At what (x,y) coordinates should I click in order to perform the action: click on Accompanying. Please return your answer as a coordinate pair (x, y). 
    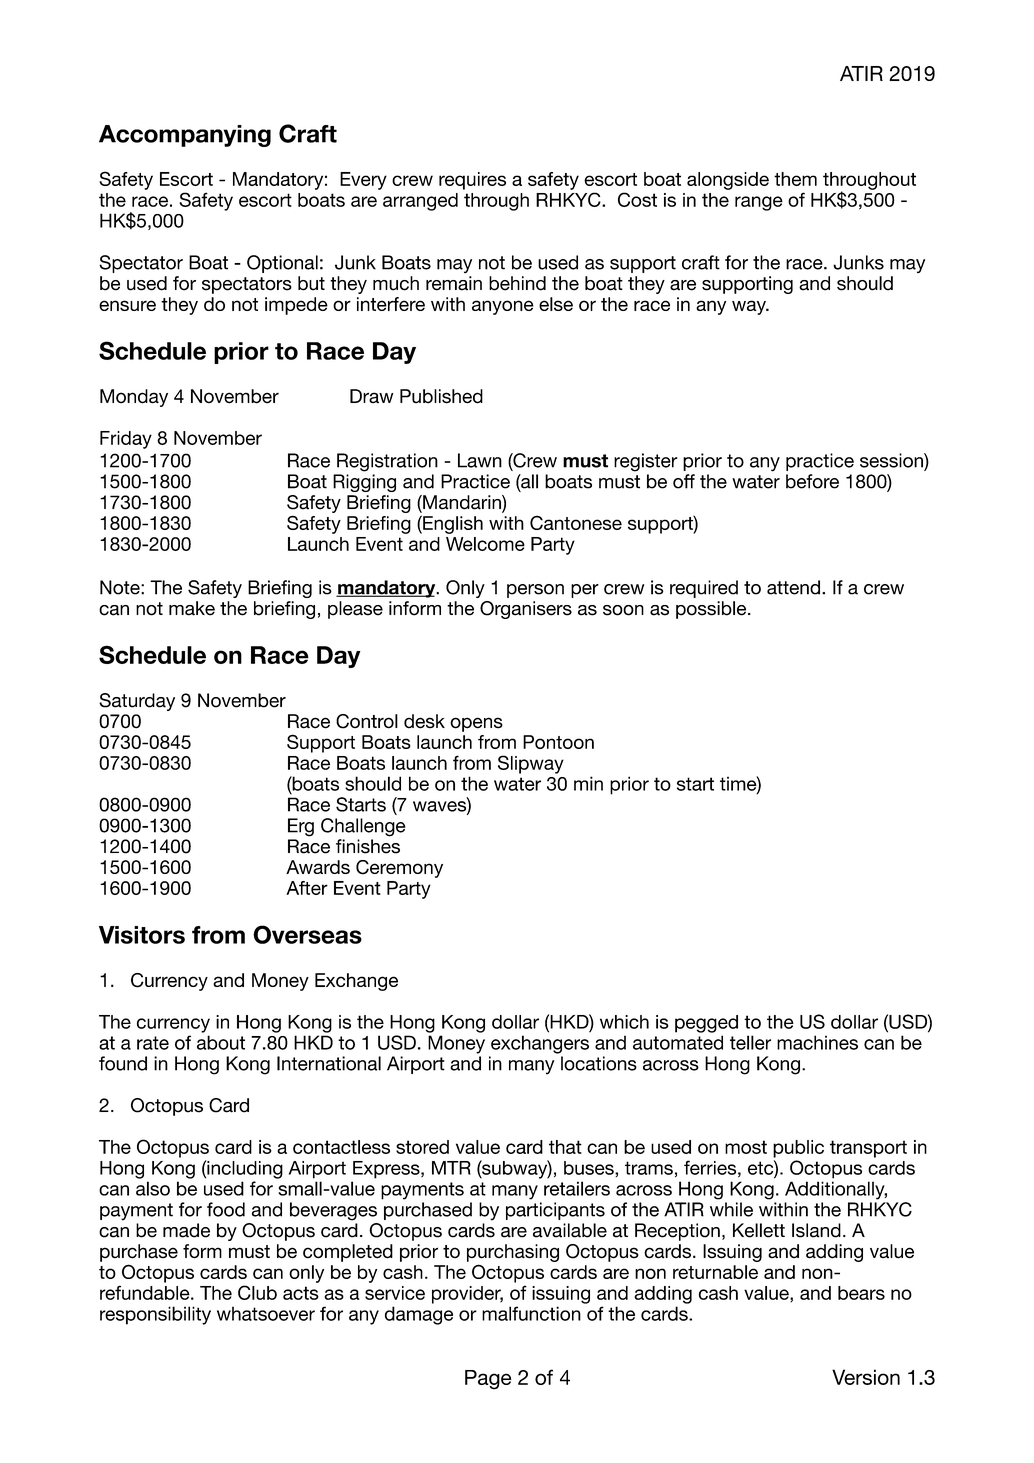
    Looking at the image, I should click on (185, 136).
